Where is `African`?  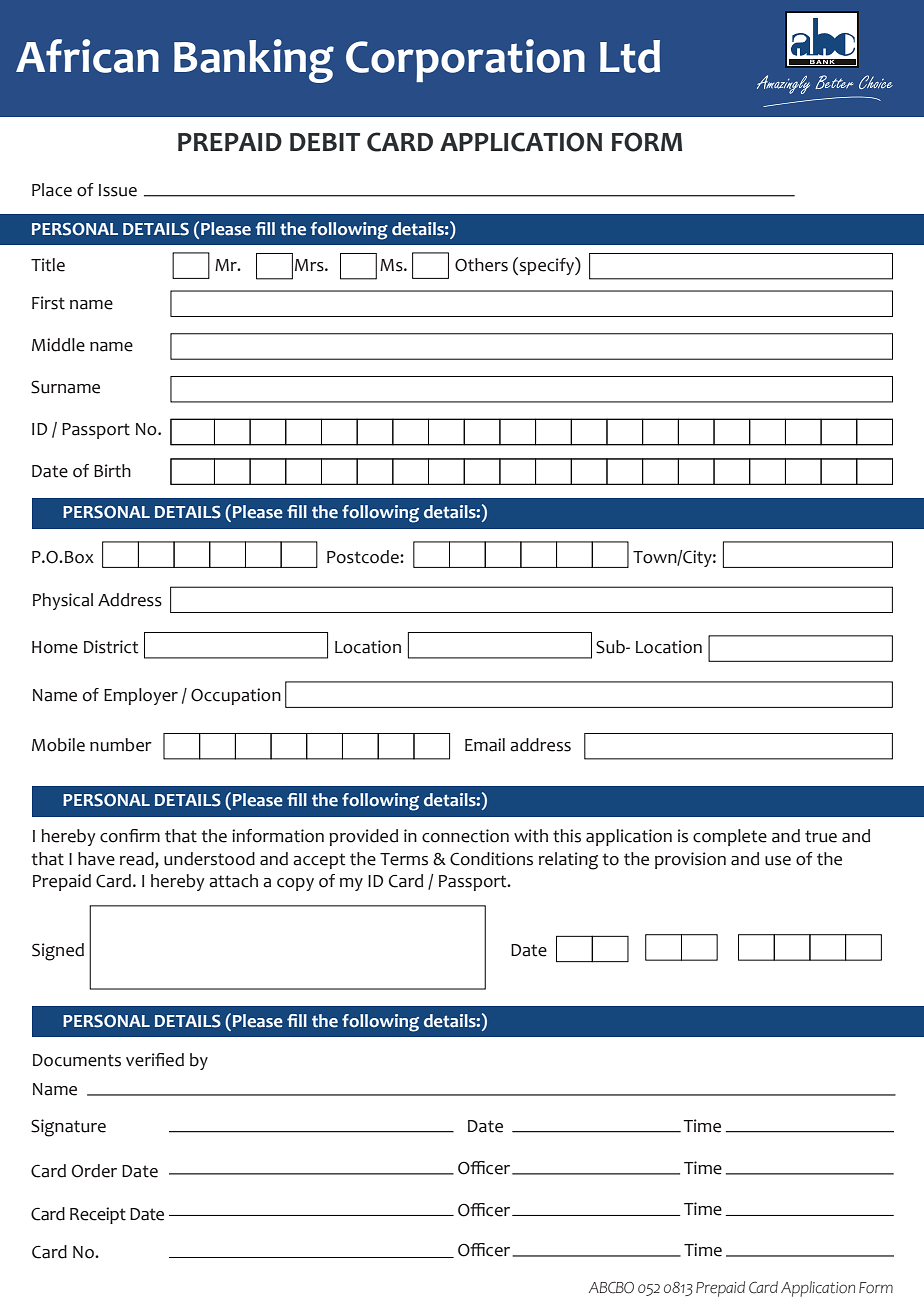
African is located at coordinates (87, 56).
